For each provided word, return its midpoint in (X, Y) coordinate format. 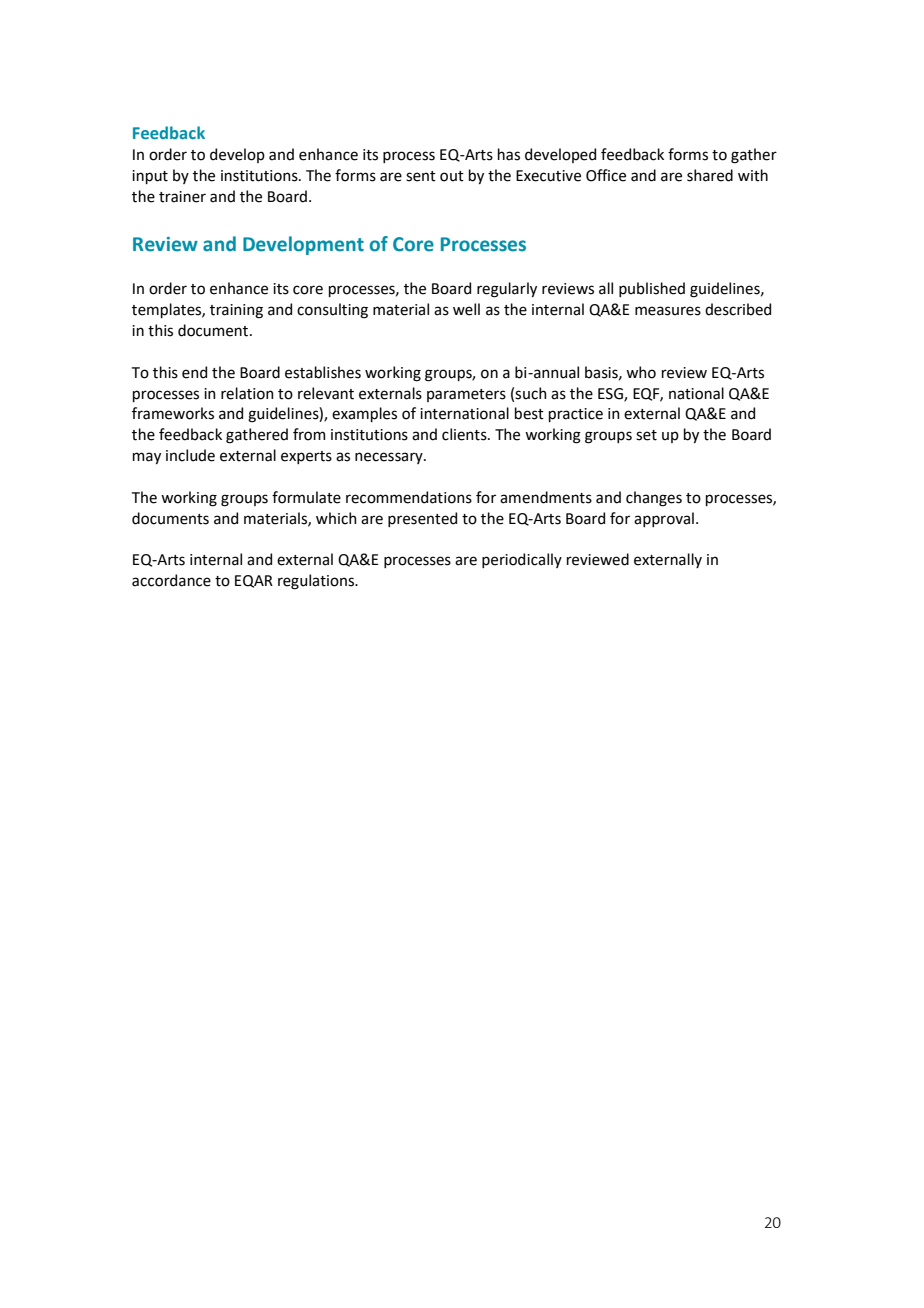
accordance (171, 580)
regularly (507, 290)
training (236, 311)
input (150, 177)
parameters (466, 395)
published (652, 289)
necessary (390, 458)
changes (654, 499)
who (641, 372)
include (190, 455)
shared (710, 175)
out (452, 176)
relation (247, 393)
